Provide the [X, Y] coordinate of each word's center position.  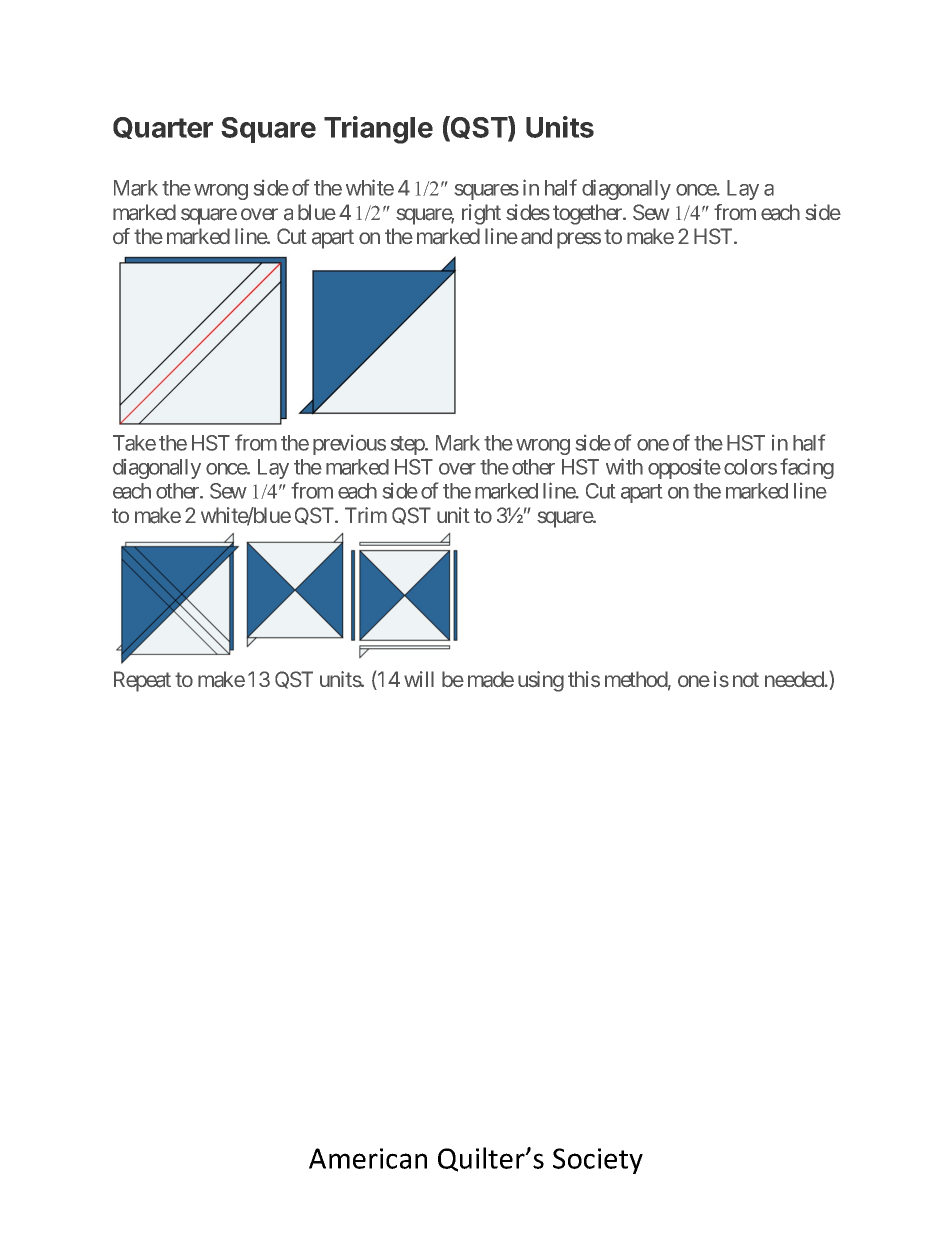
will [419, 679]
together [588, 214]
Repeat [142, 681]
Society [598, 1161]
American [368, 1158]
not [746, 680]
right [481, 214]
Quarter [163, 128]
